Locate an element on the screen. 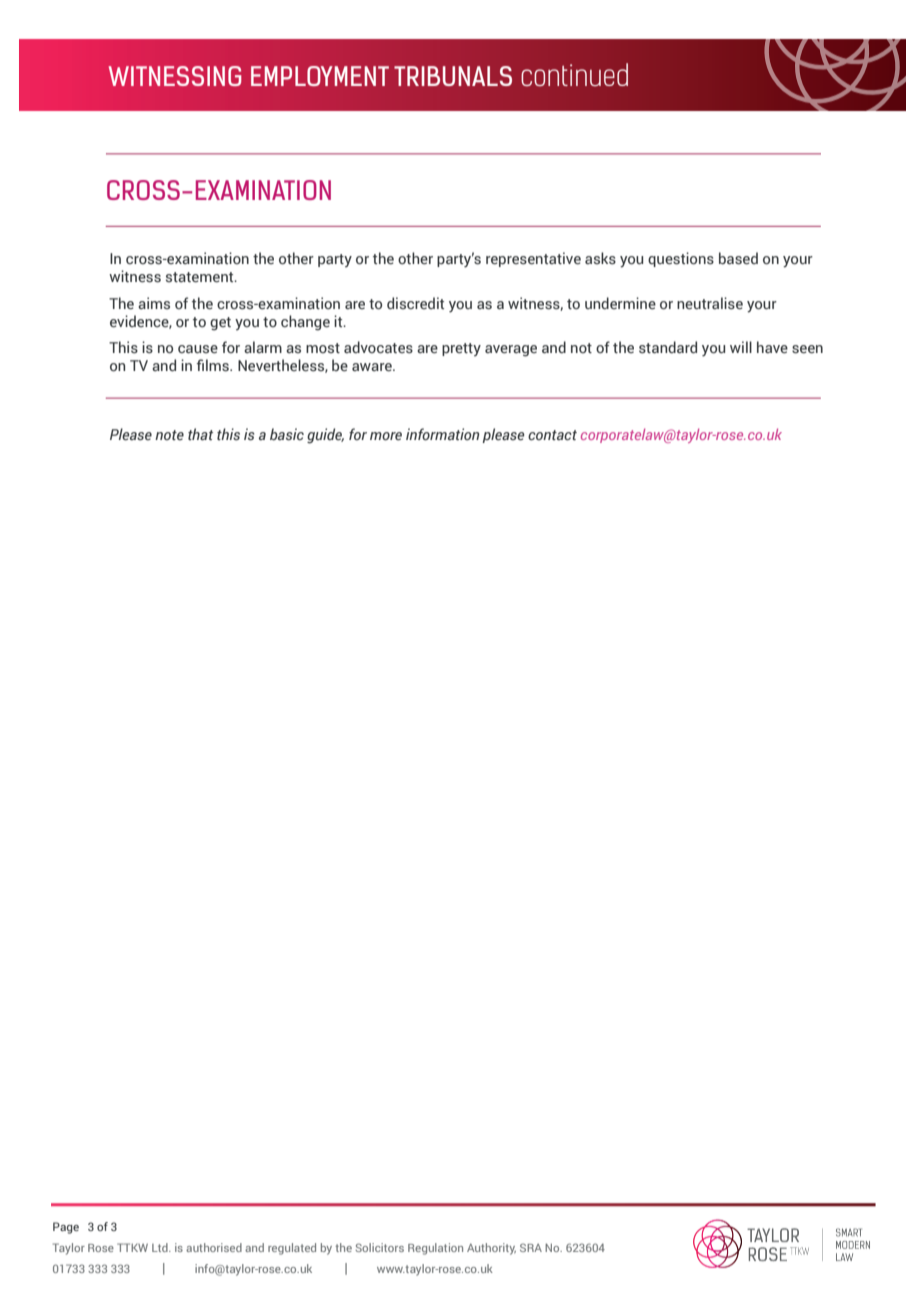 This screenshot has width=924, height=1308. Ltd is located at coordinates (161, 1247).
